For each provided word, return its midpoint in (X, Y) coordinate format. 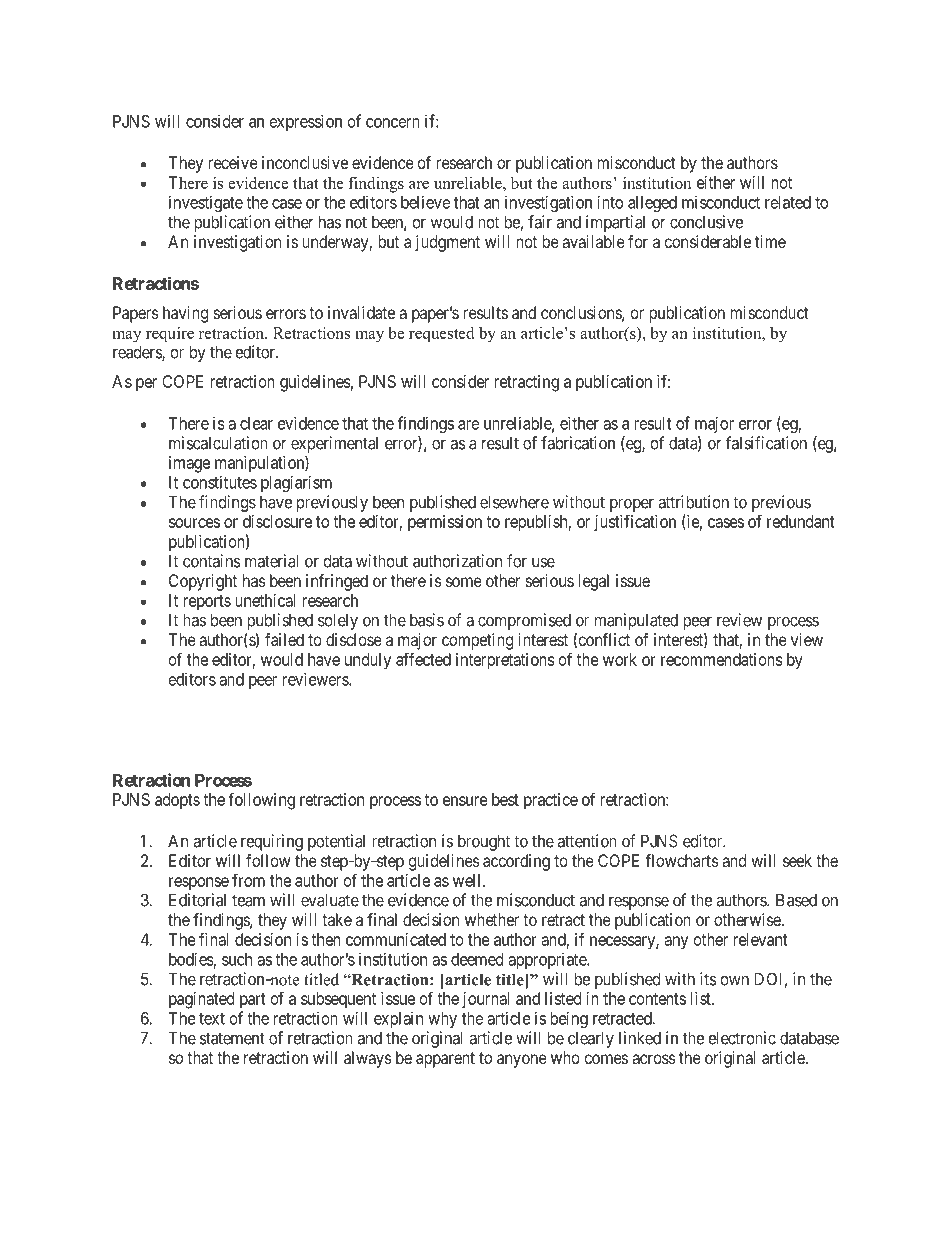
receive (233, 162)
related (788, 202)
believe (425, 202)
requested (441, 335)
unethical (265, 600)
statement (232, 1038)
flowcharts (682, 860)
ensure (465, 801)
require (170, 335)
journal (485, 1000)
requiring (272, 842)
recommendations (722, 659)
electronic (742, 1038)
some (464, 582)
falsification (766, 443)
